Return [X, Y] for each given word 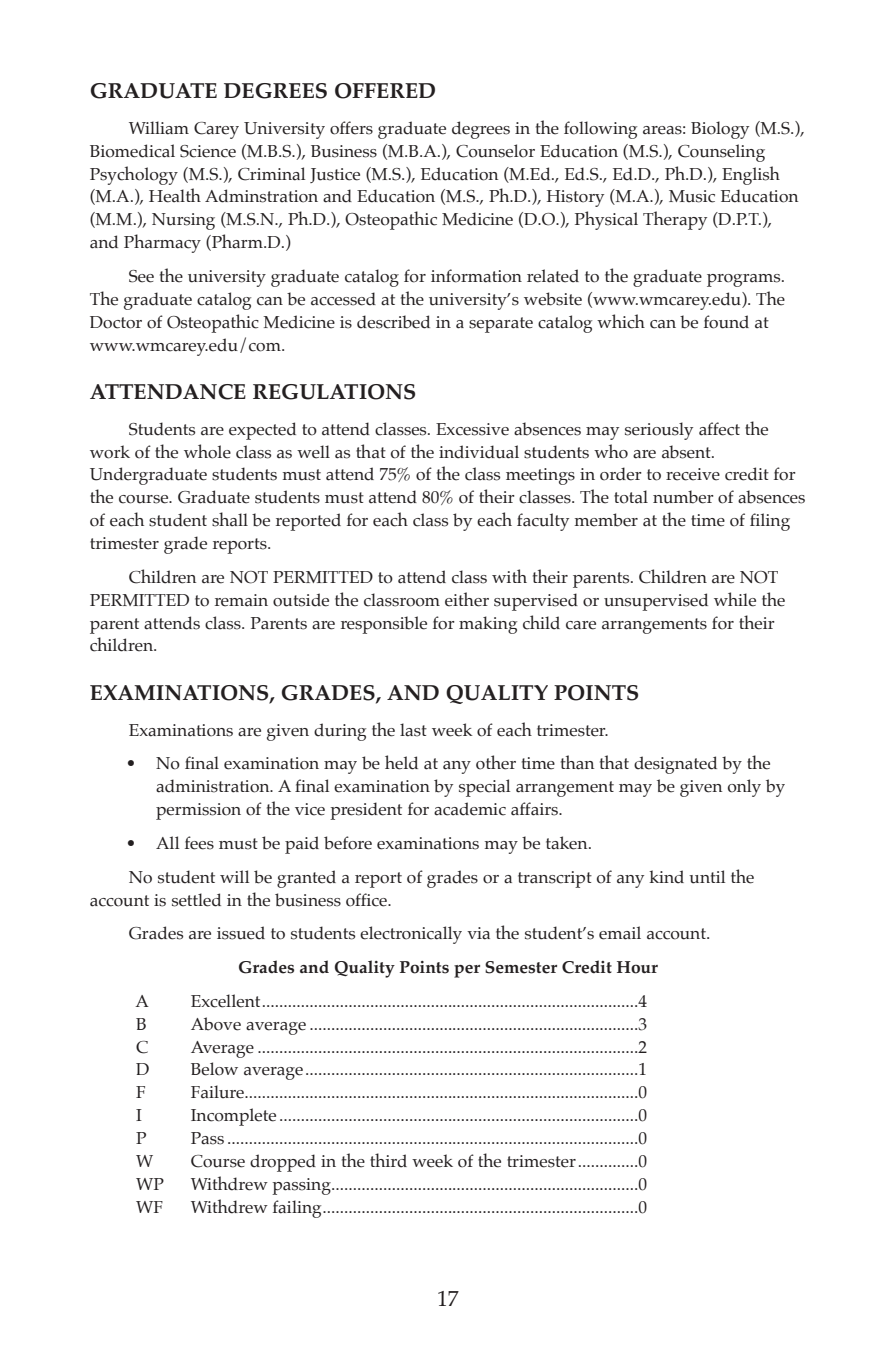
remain [241, 600]
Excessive [472, 429]
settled [196, 900]
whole [207, 451]
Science [208, 151]
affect [719, 429]
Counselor [495, 151]
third [388, 1160]
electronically [411, 935]
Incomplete [233, 1117]
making [488, 625]
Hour [637, 967]
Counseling [721, 153]
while [735, 599]
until [707, 877]
